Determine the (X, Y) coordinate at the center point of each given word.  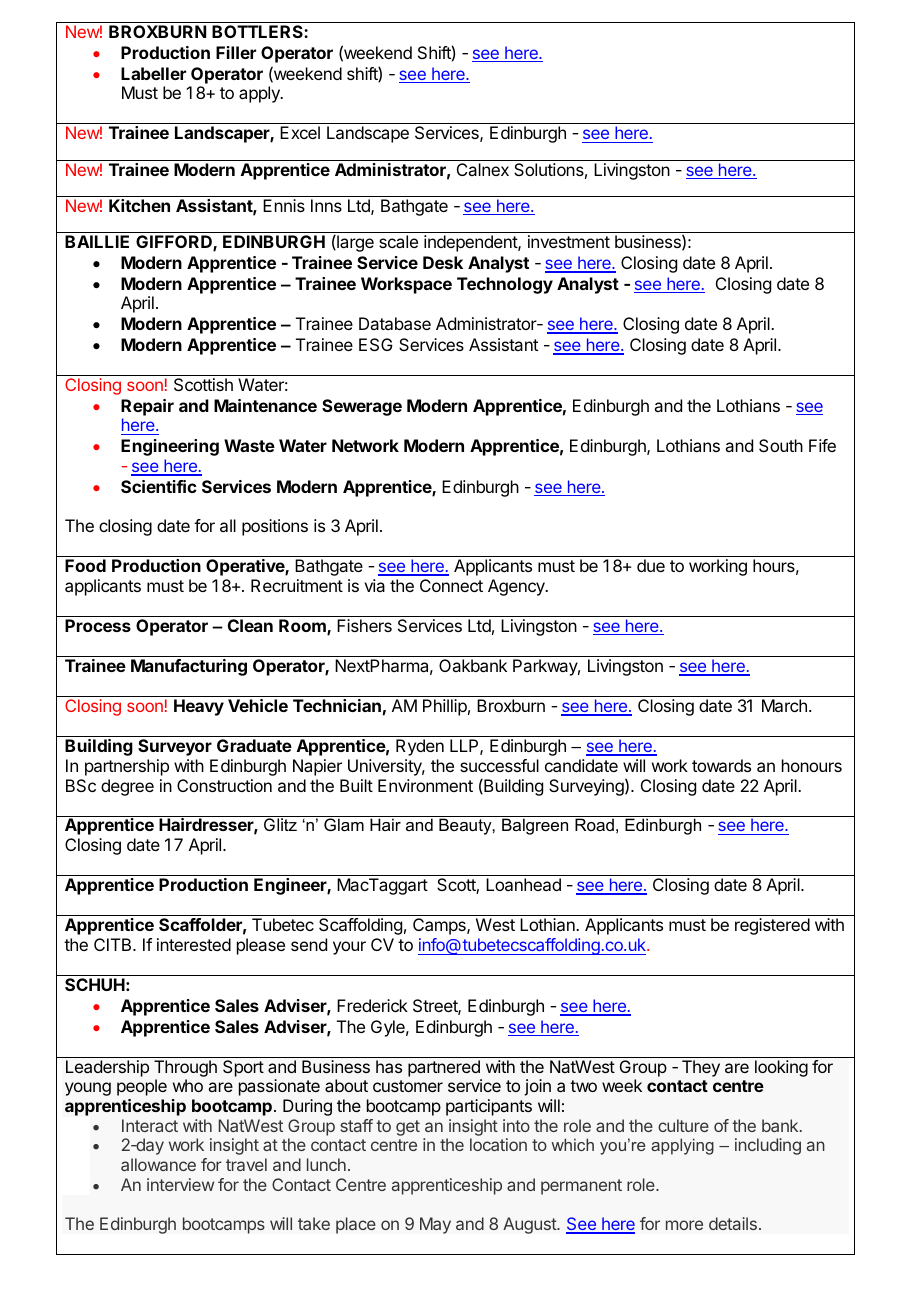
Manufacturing (189, 667)
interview (180, 1184)
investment (569, 241)
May (435, 1225)
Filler (236, 52)
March (784, 705)
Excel (300, 132)
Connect (451, 585)
